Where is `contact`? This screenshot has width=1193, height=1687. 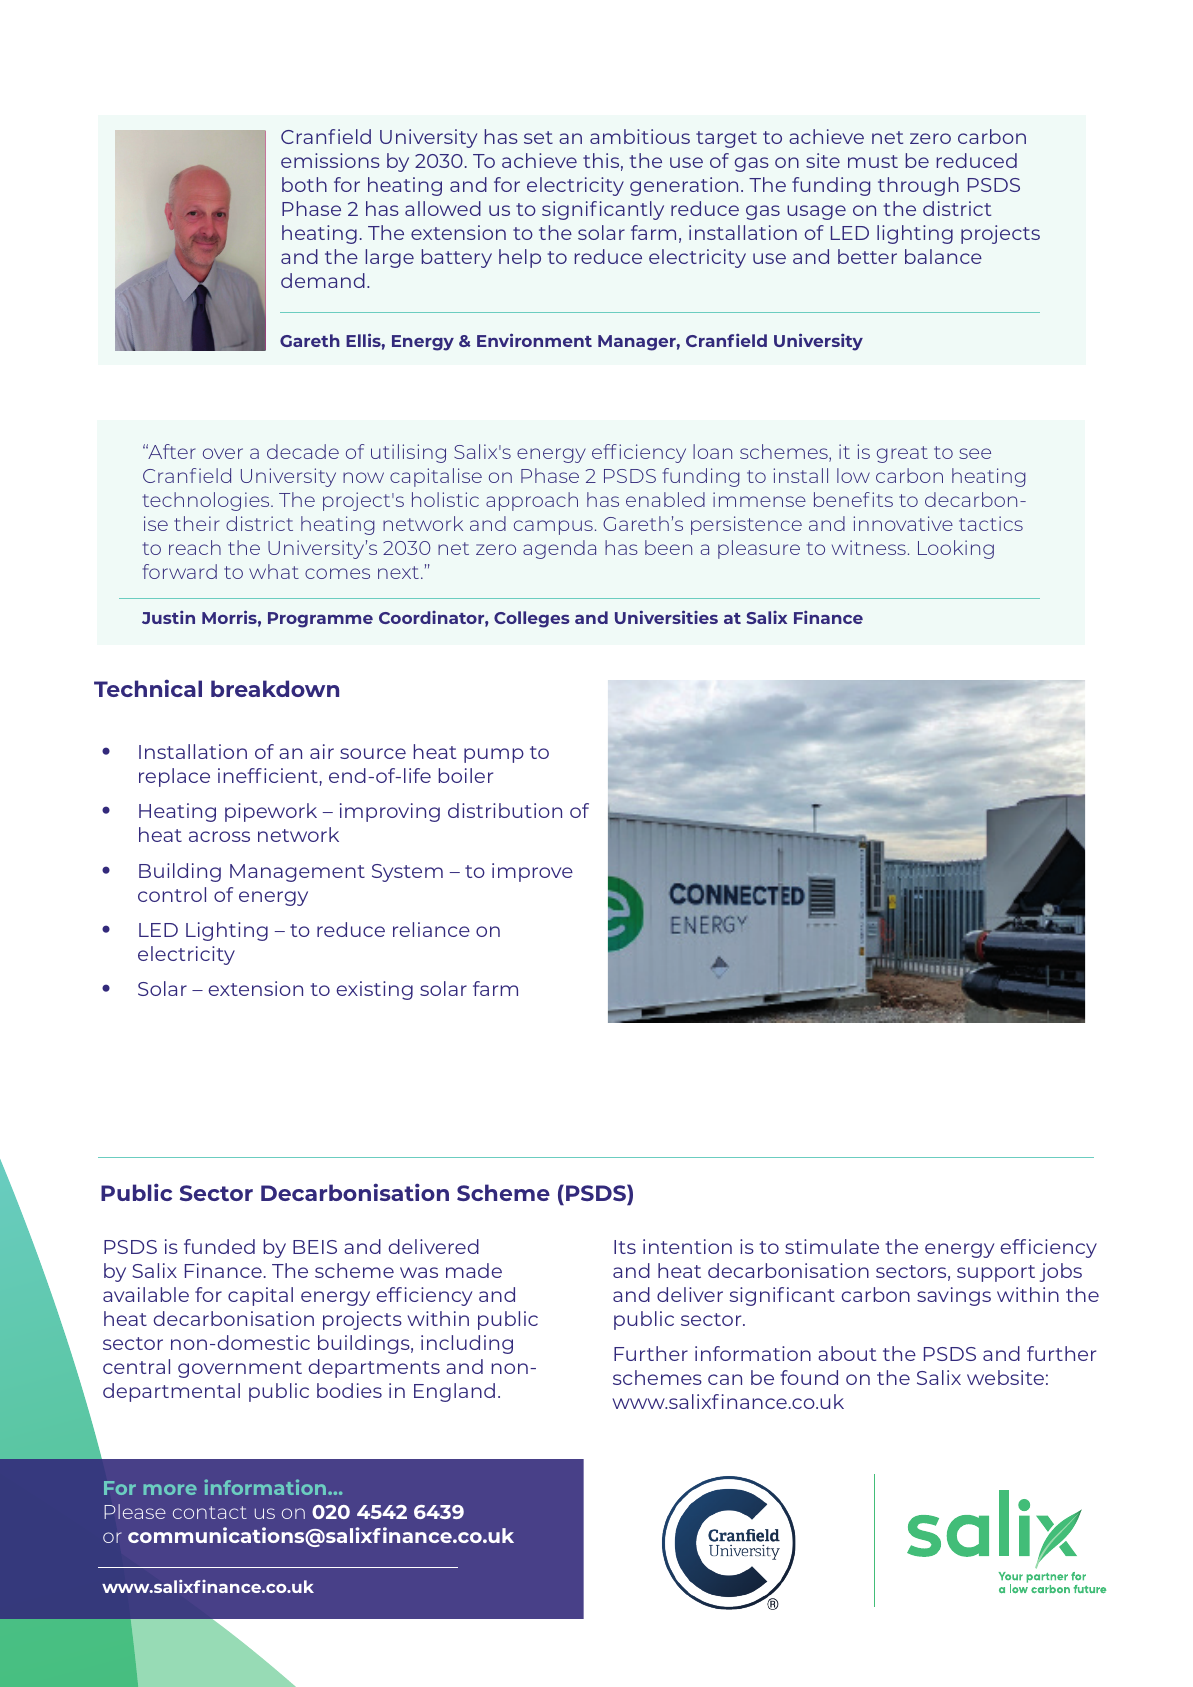
contact is located at coordinates (210, 1512).
